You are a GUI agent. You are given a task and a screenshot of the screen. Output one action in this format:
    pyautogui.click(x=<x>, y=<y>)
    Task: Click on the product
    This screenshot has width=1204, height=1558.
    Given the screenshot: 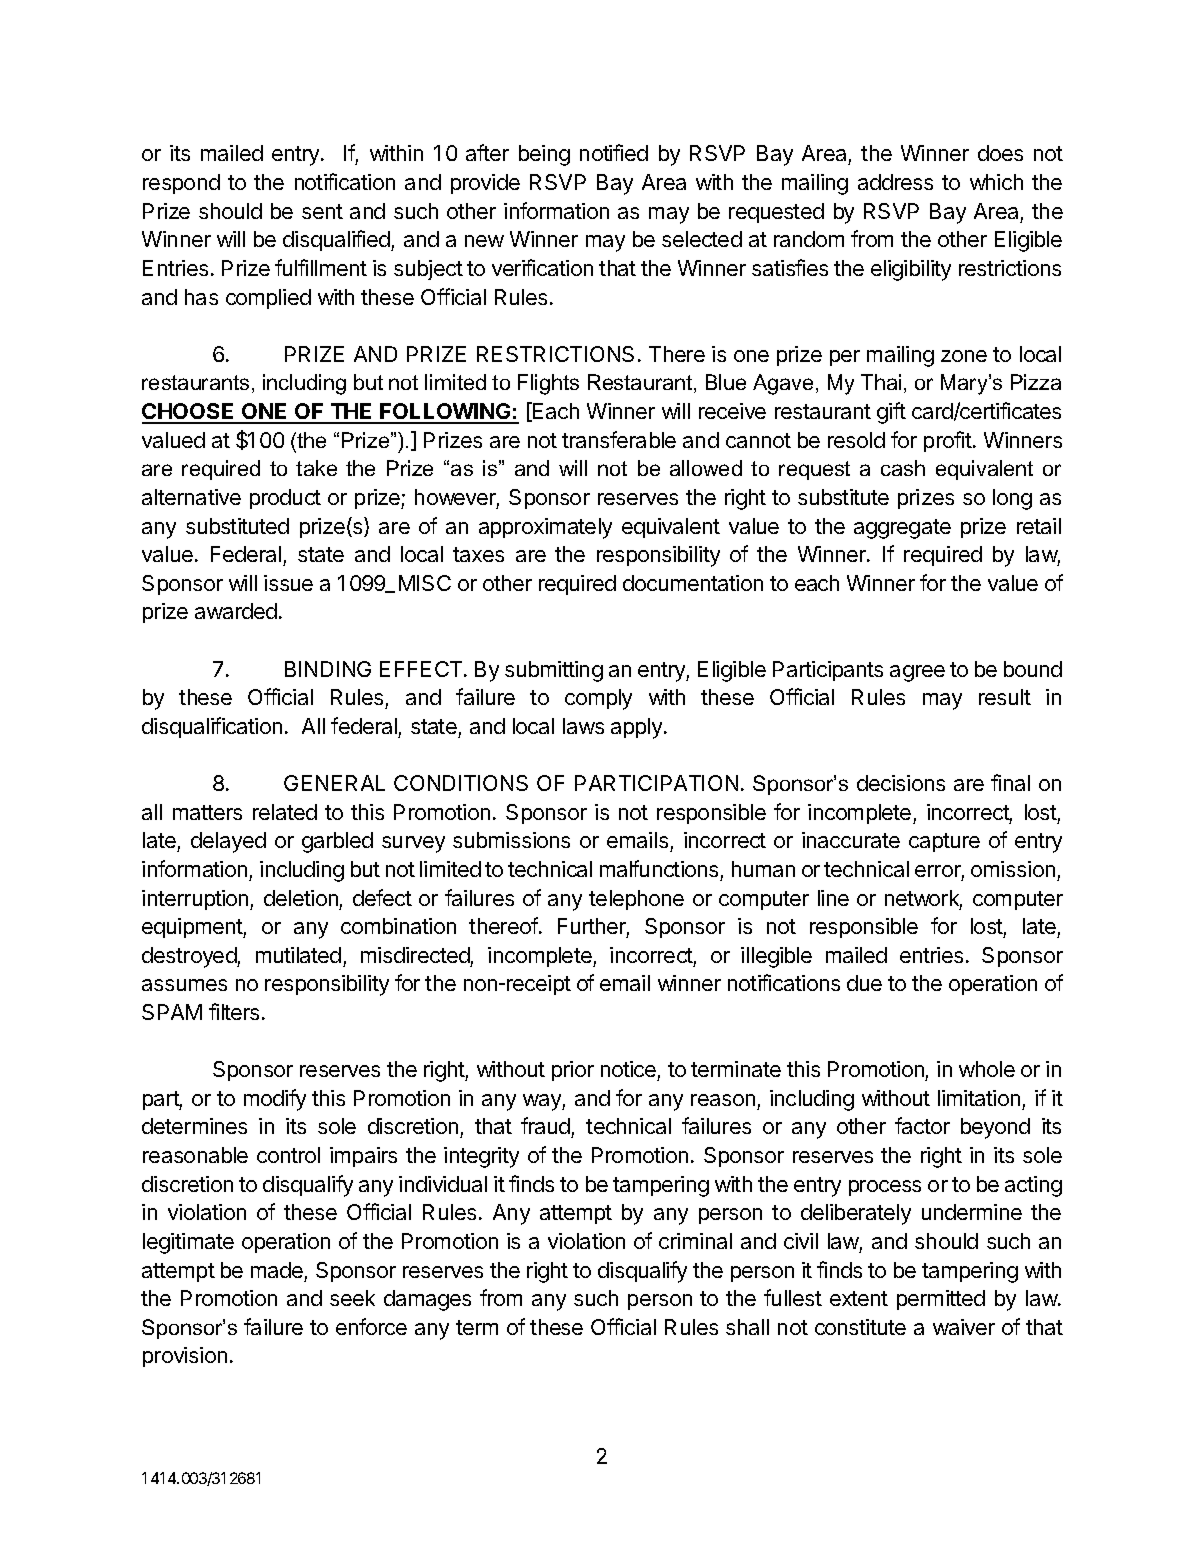 What is the action you would take?
    pyautogui.click(x=285, y=499)
